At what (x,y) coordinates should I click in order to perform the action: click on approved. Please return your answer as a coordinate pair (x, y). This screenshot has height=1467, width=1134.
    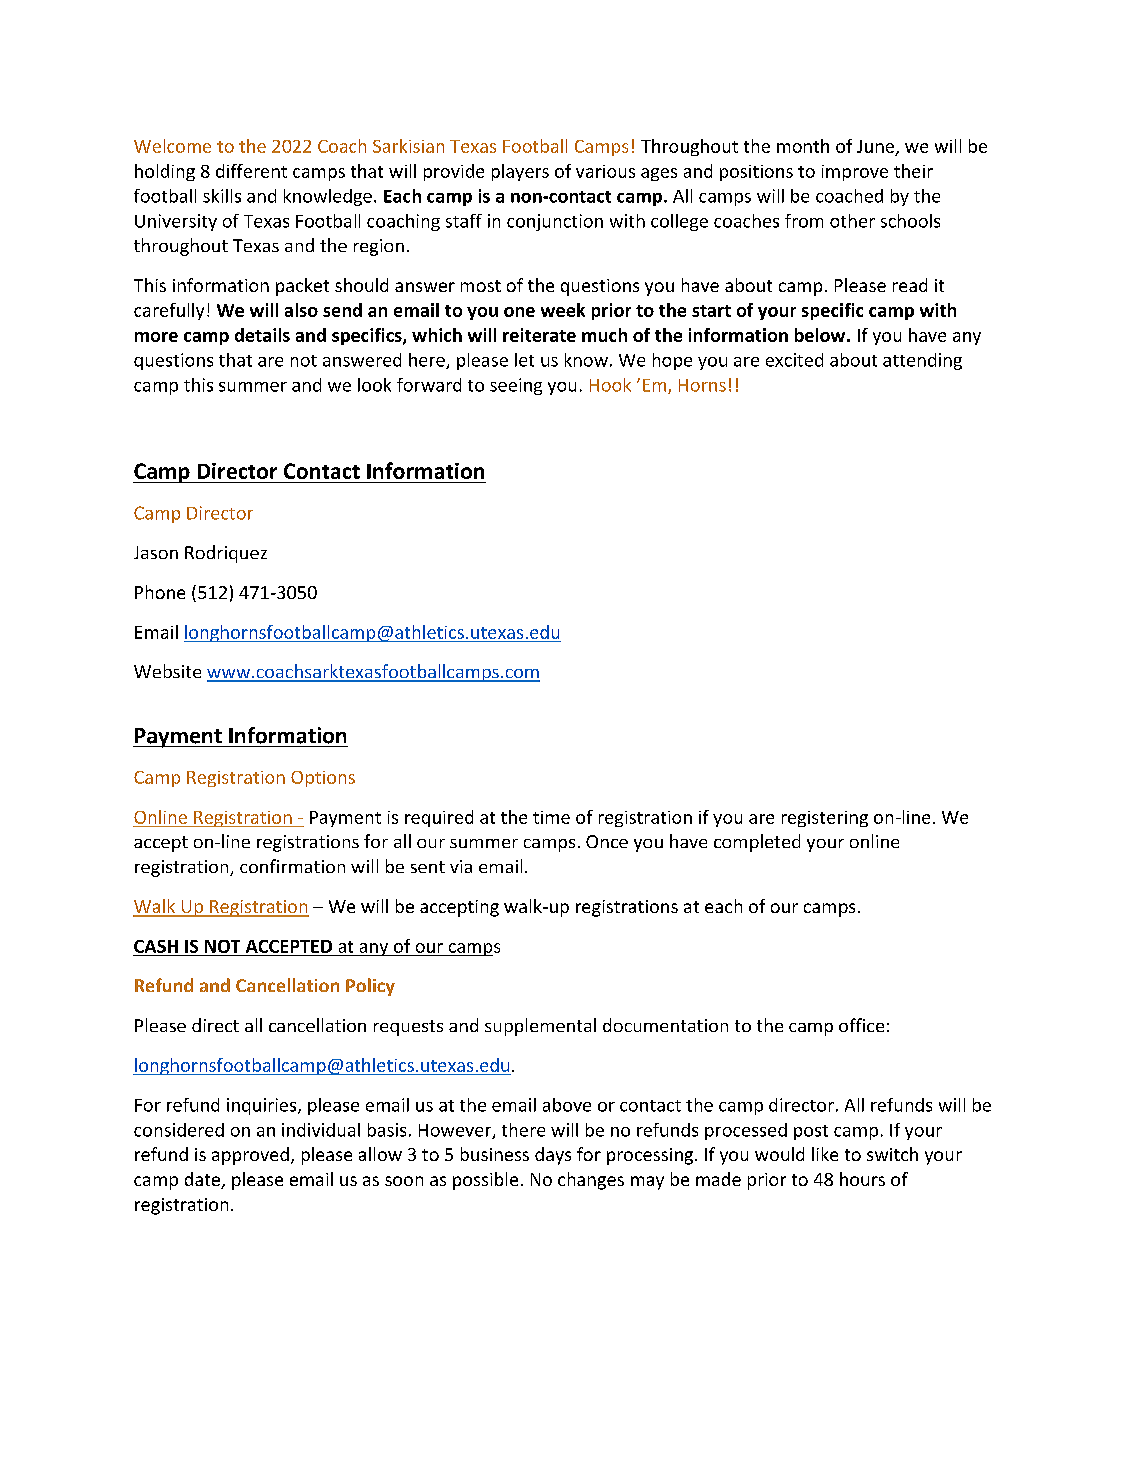
    Looking at the image, I should click on (250, 1156).
